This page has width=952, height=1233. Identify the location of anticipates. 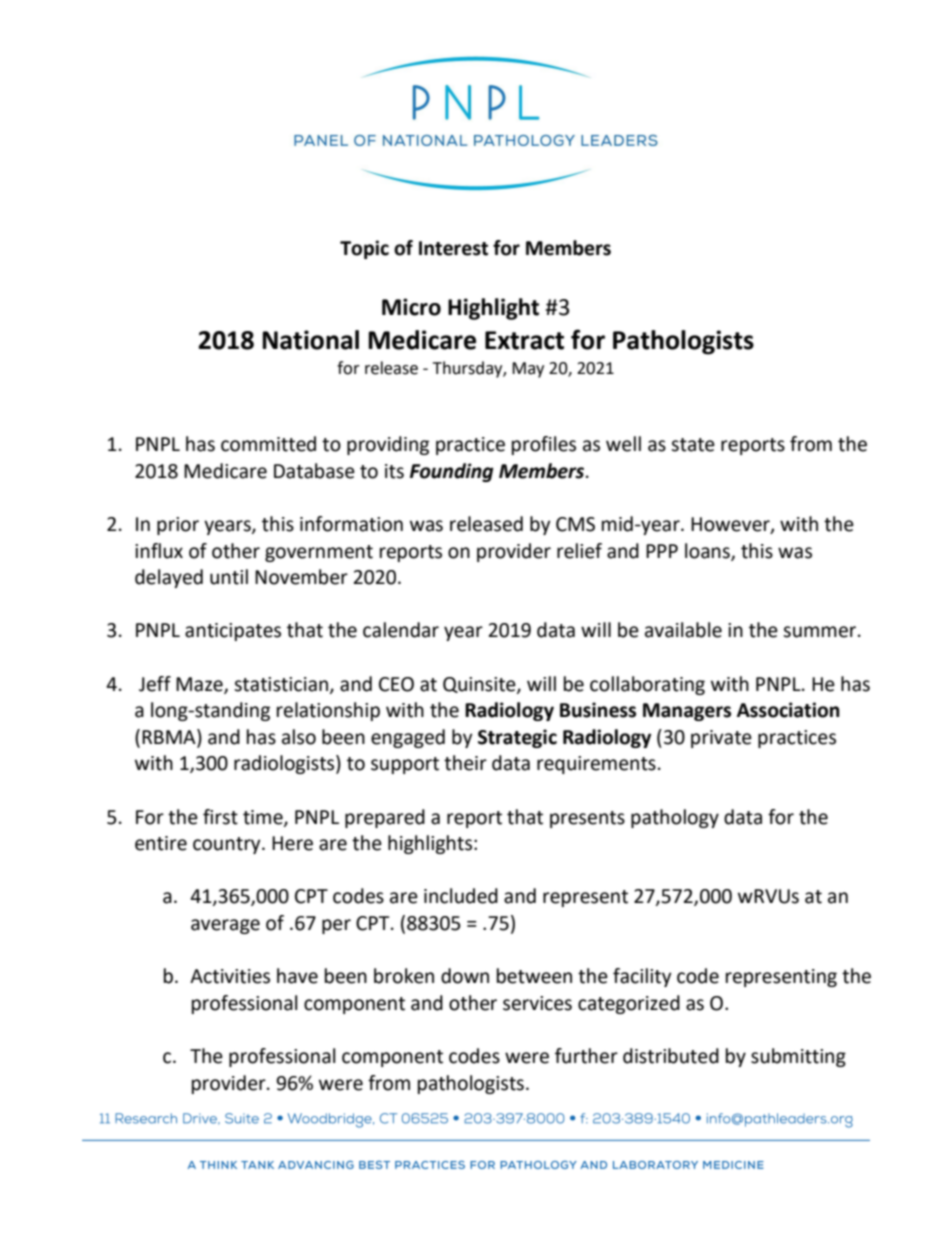
(233, 632).
